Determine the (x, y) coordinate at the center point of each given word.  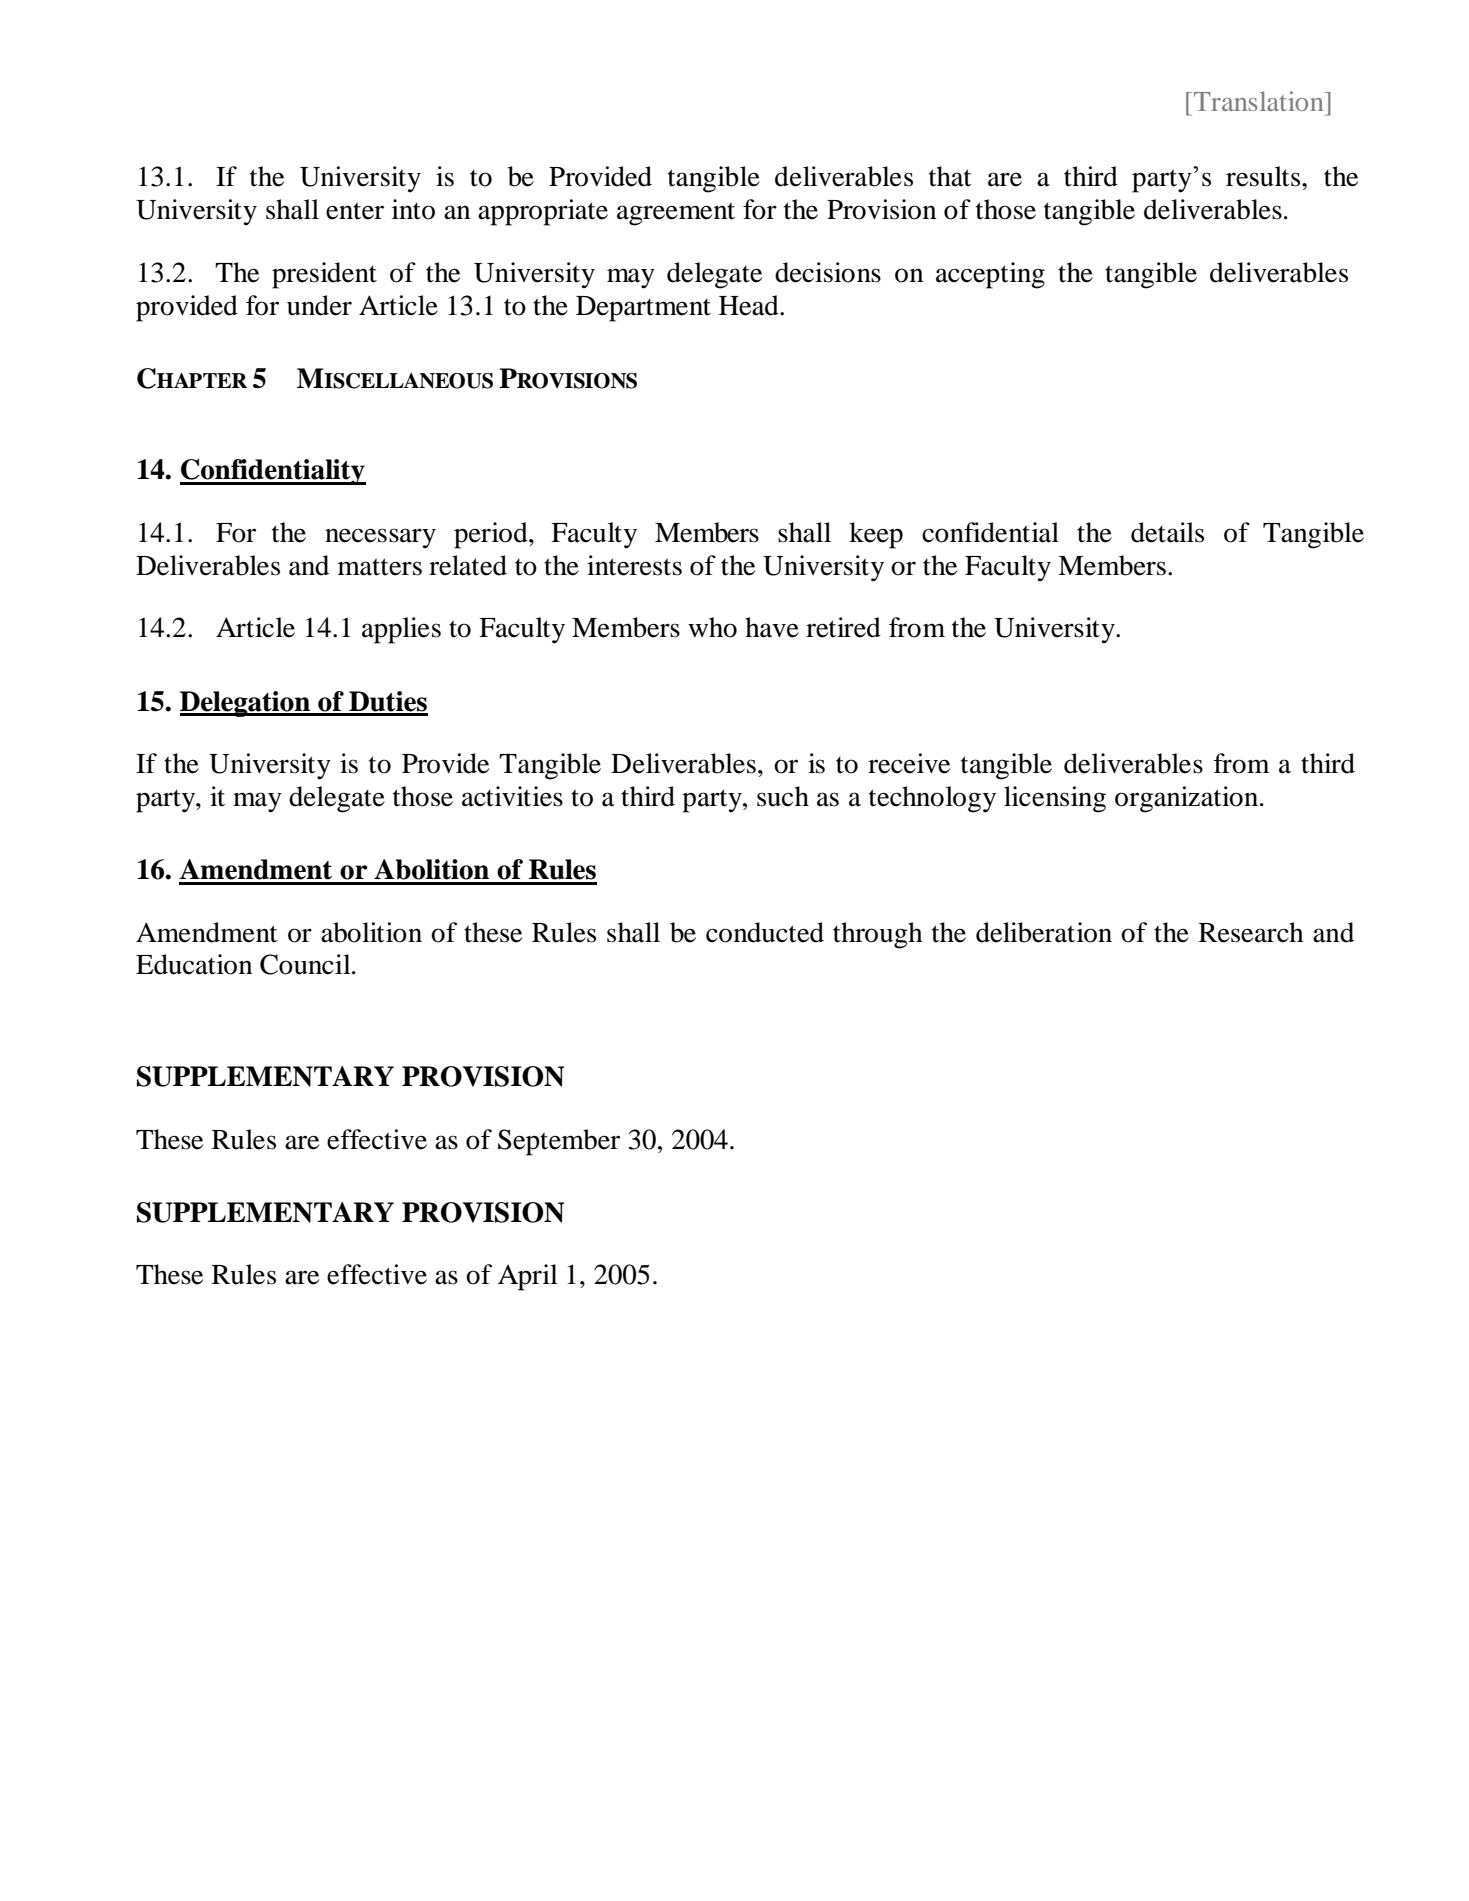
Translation (1260, 101)
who (712, 627)
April (528, 1277)
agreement (676, 214)
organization (1188, 799)
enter (355, 211)
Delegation (246, 704)
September (559, 1142)
